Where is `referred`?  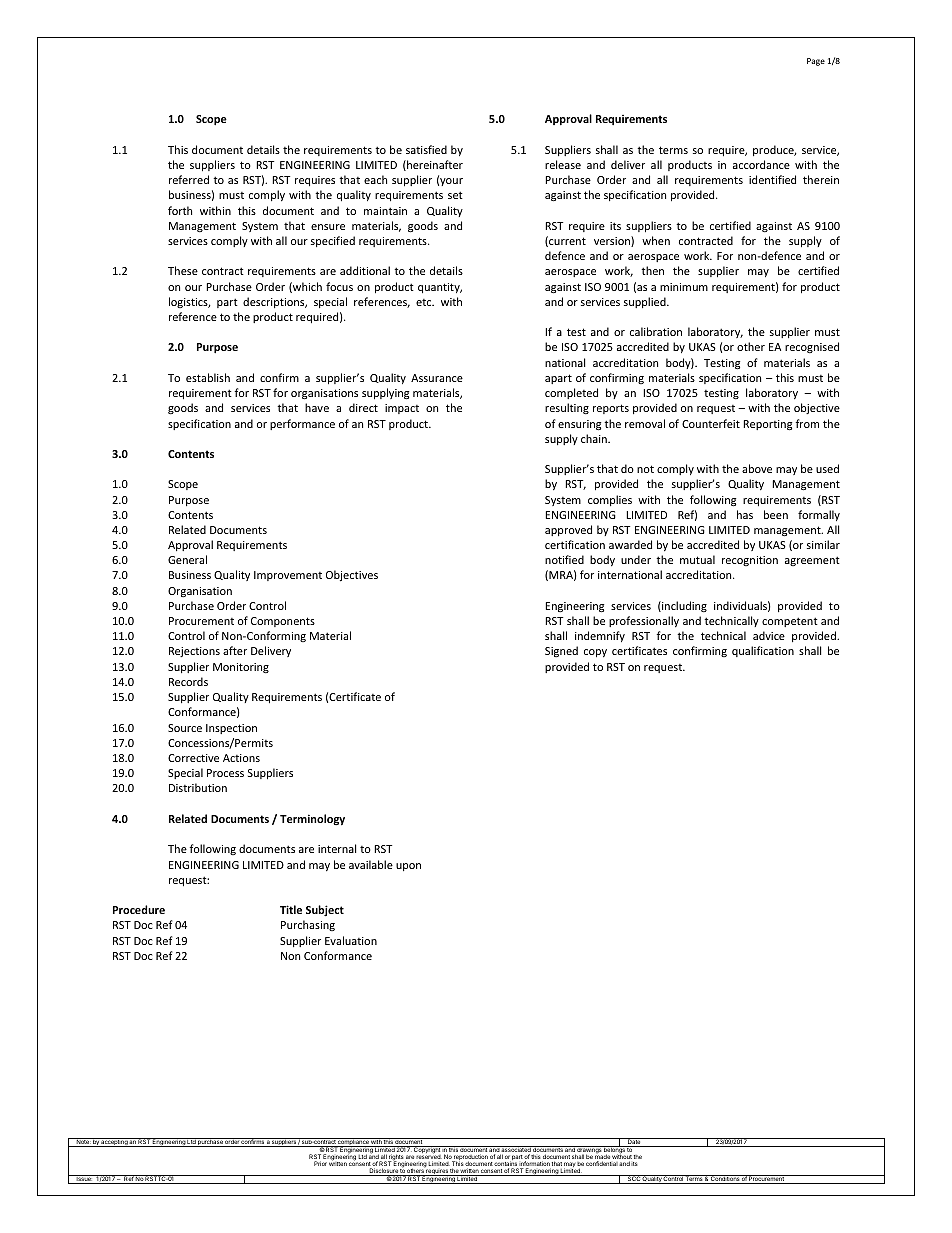
referred is located at coordinates (189, 179).
